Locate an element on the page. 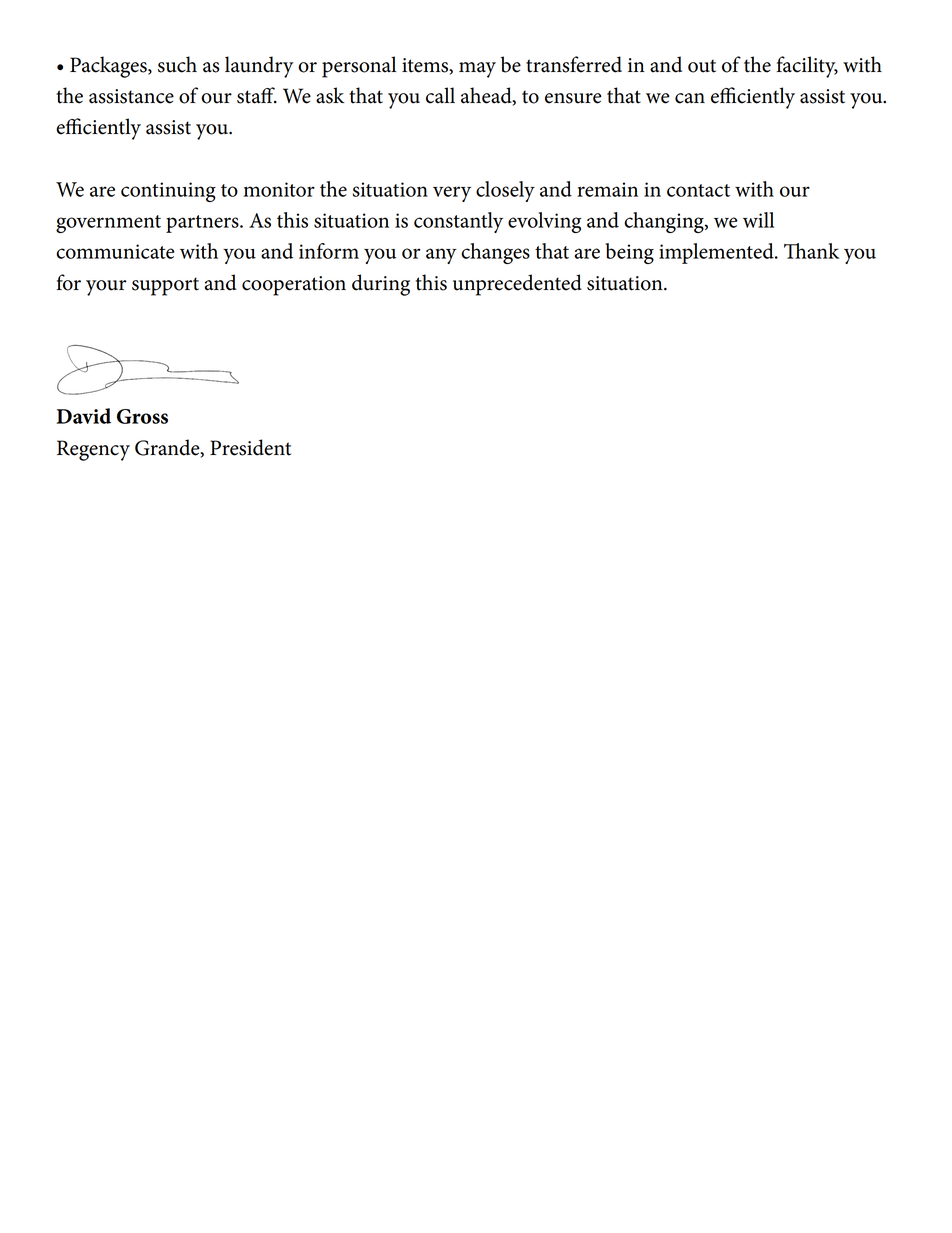 Image resolution: width=952 pixels, height=1233 pixels. out is located at coordinates (702, 66).
